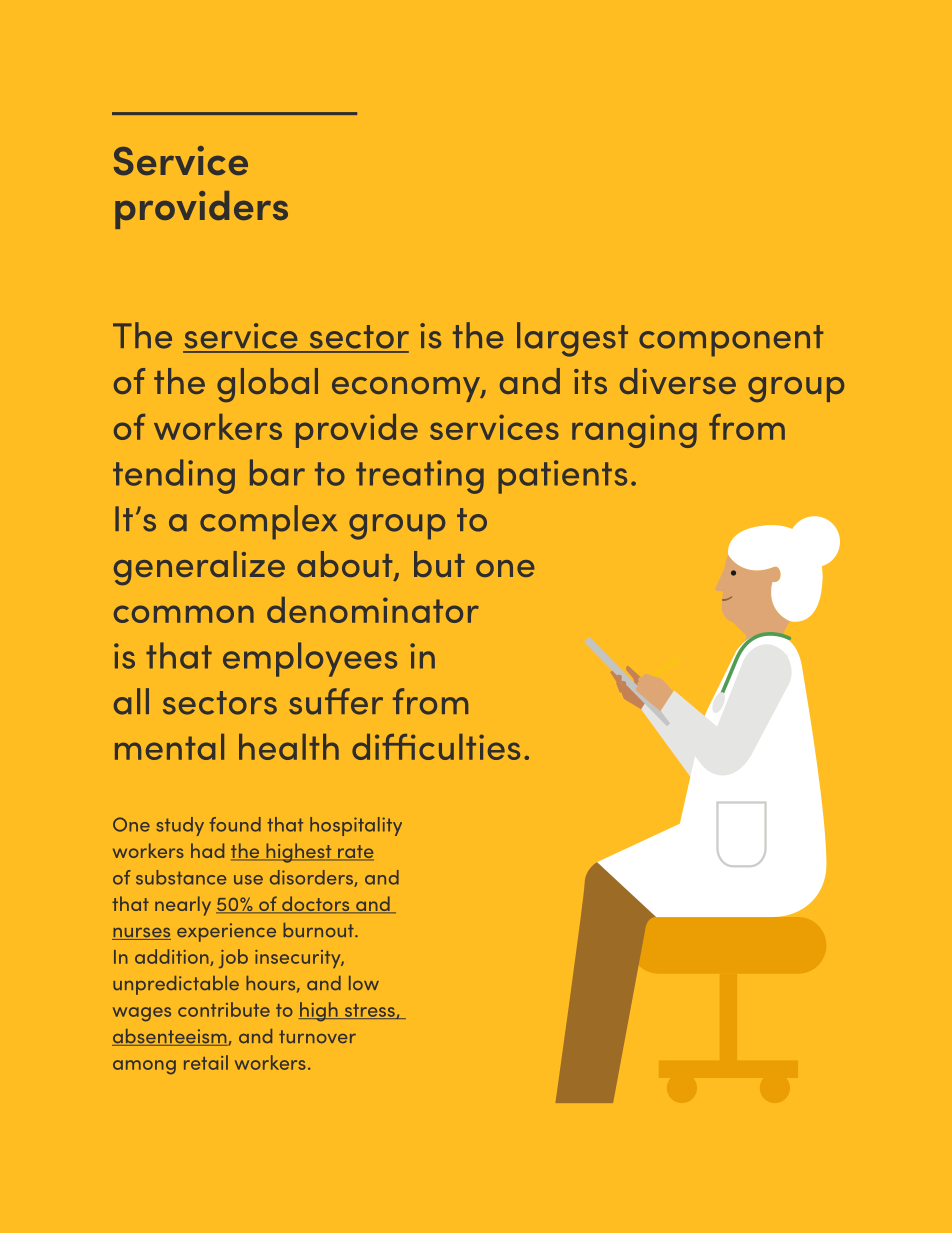 The image size is (952, 1233). What do you see at coordinates (572, 339) in the screenshot?
I see `largest` at bounding box center [572, 339].
